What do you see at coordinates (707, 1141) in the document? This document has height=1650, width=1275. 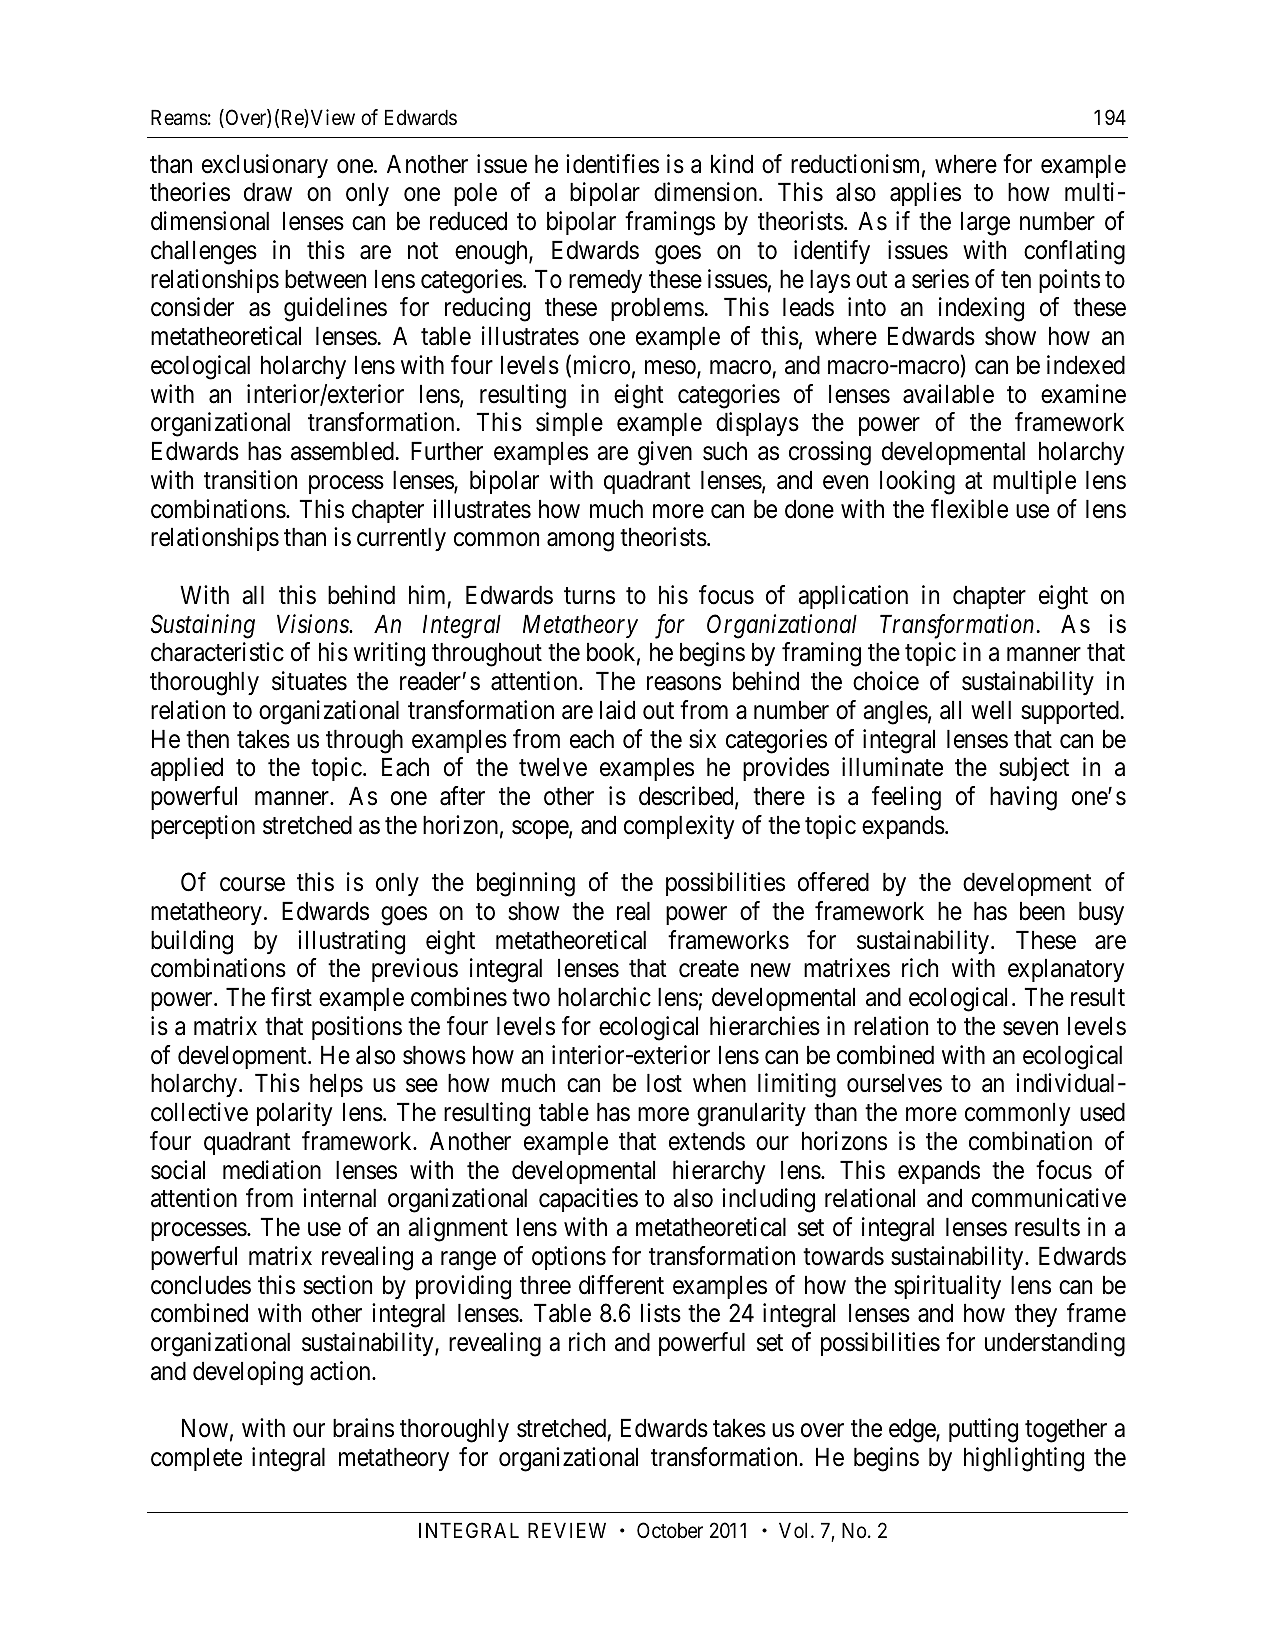 I see `extends` at bounding box center [707, 1141].
